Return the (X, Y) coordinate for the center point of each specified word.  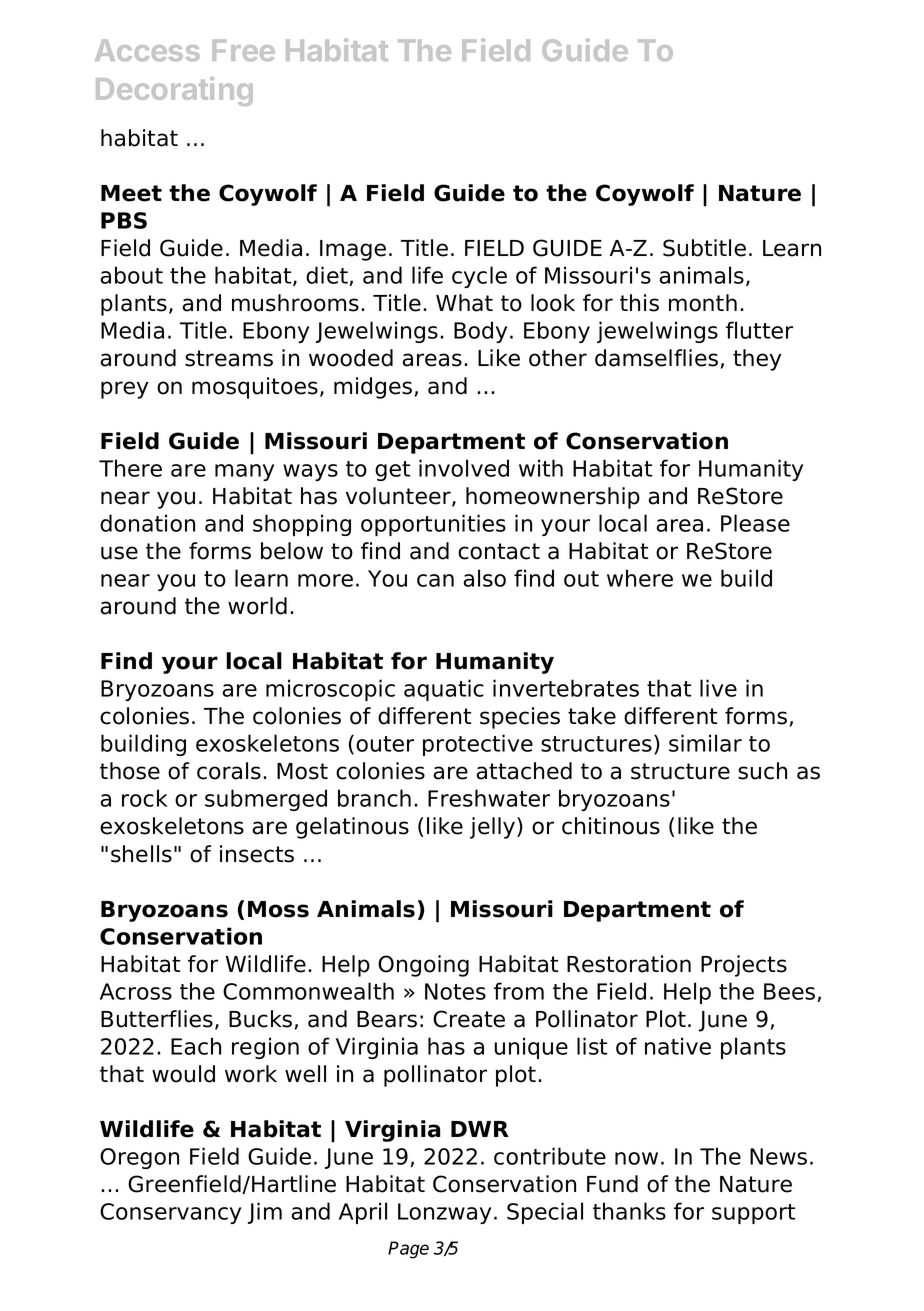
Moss (278, 909)
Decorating (174, 91)
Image (353, 250)
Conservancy (170, 1213)
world (257, 606)
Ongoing (423, 966)
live (718, 688)
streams (229, 358)
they (757, 360)
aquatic (444, 690)
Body (480, 332)
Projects (744, 966)
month (703, 303)
